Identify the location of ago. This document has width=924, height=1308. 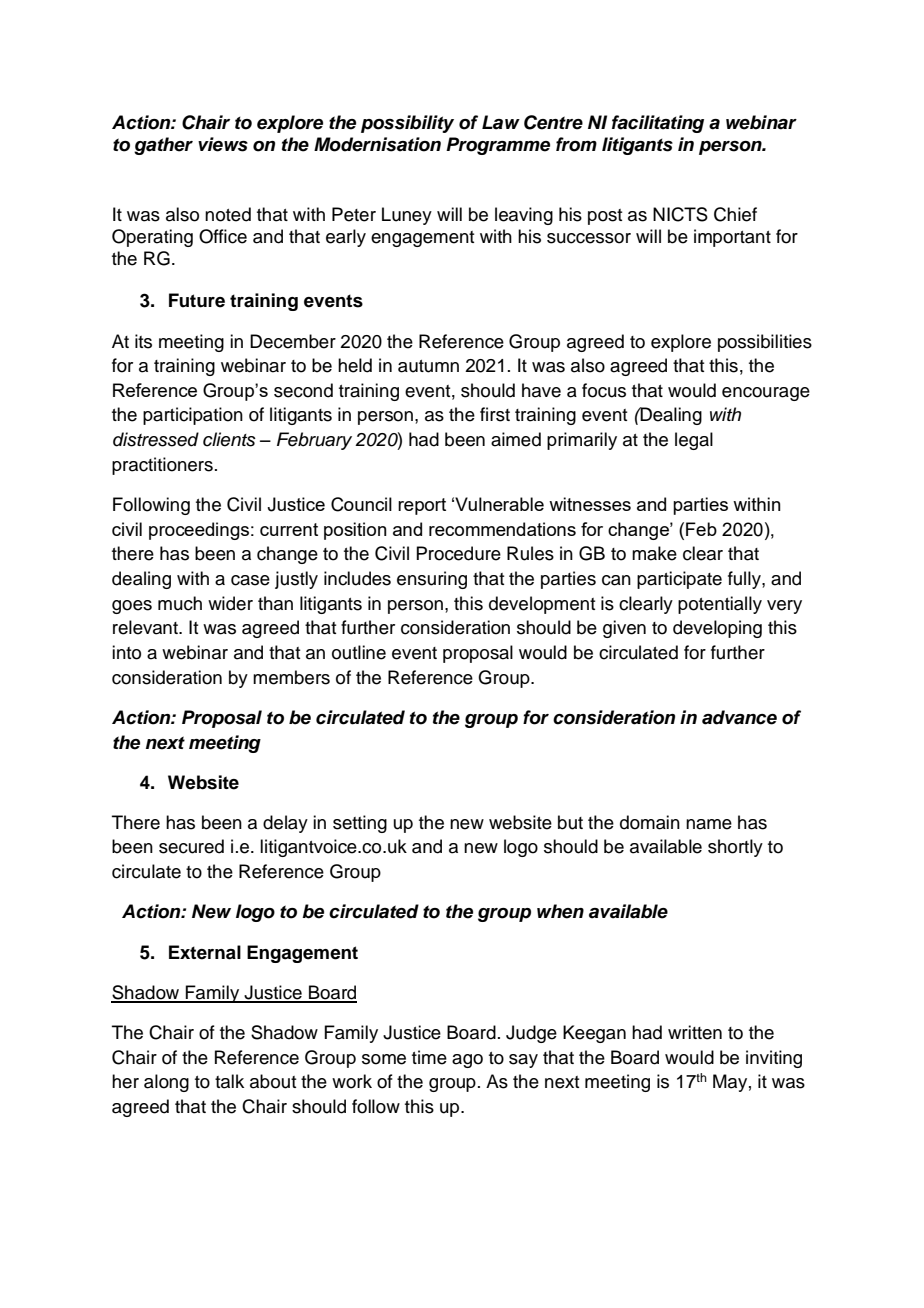
(467, 1061).
